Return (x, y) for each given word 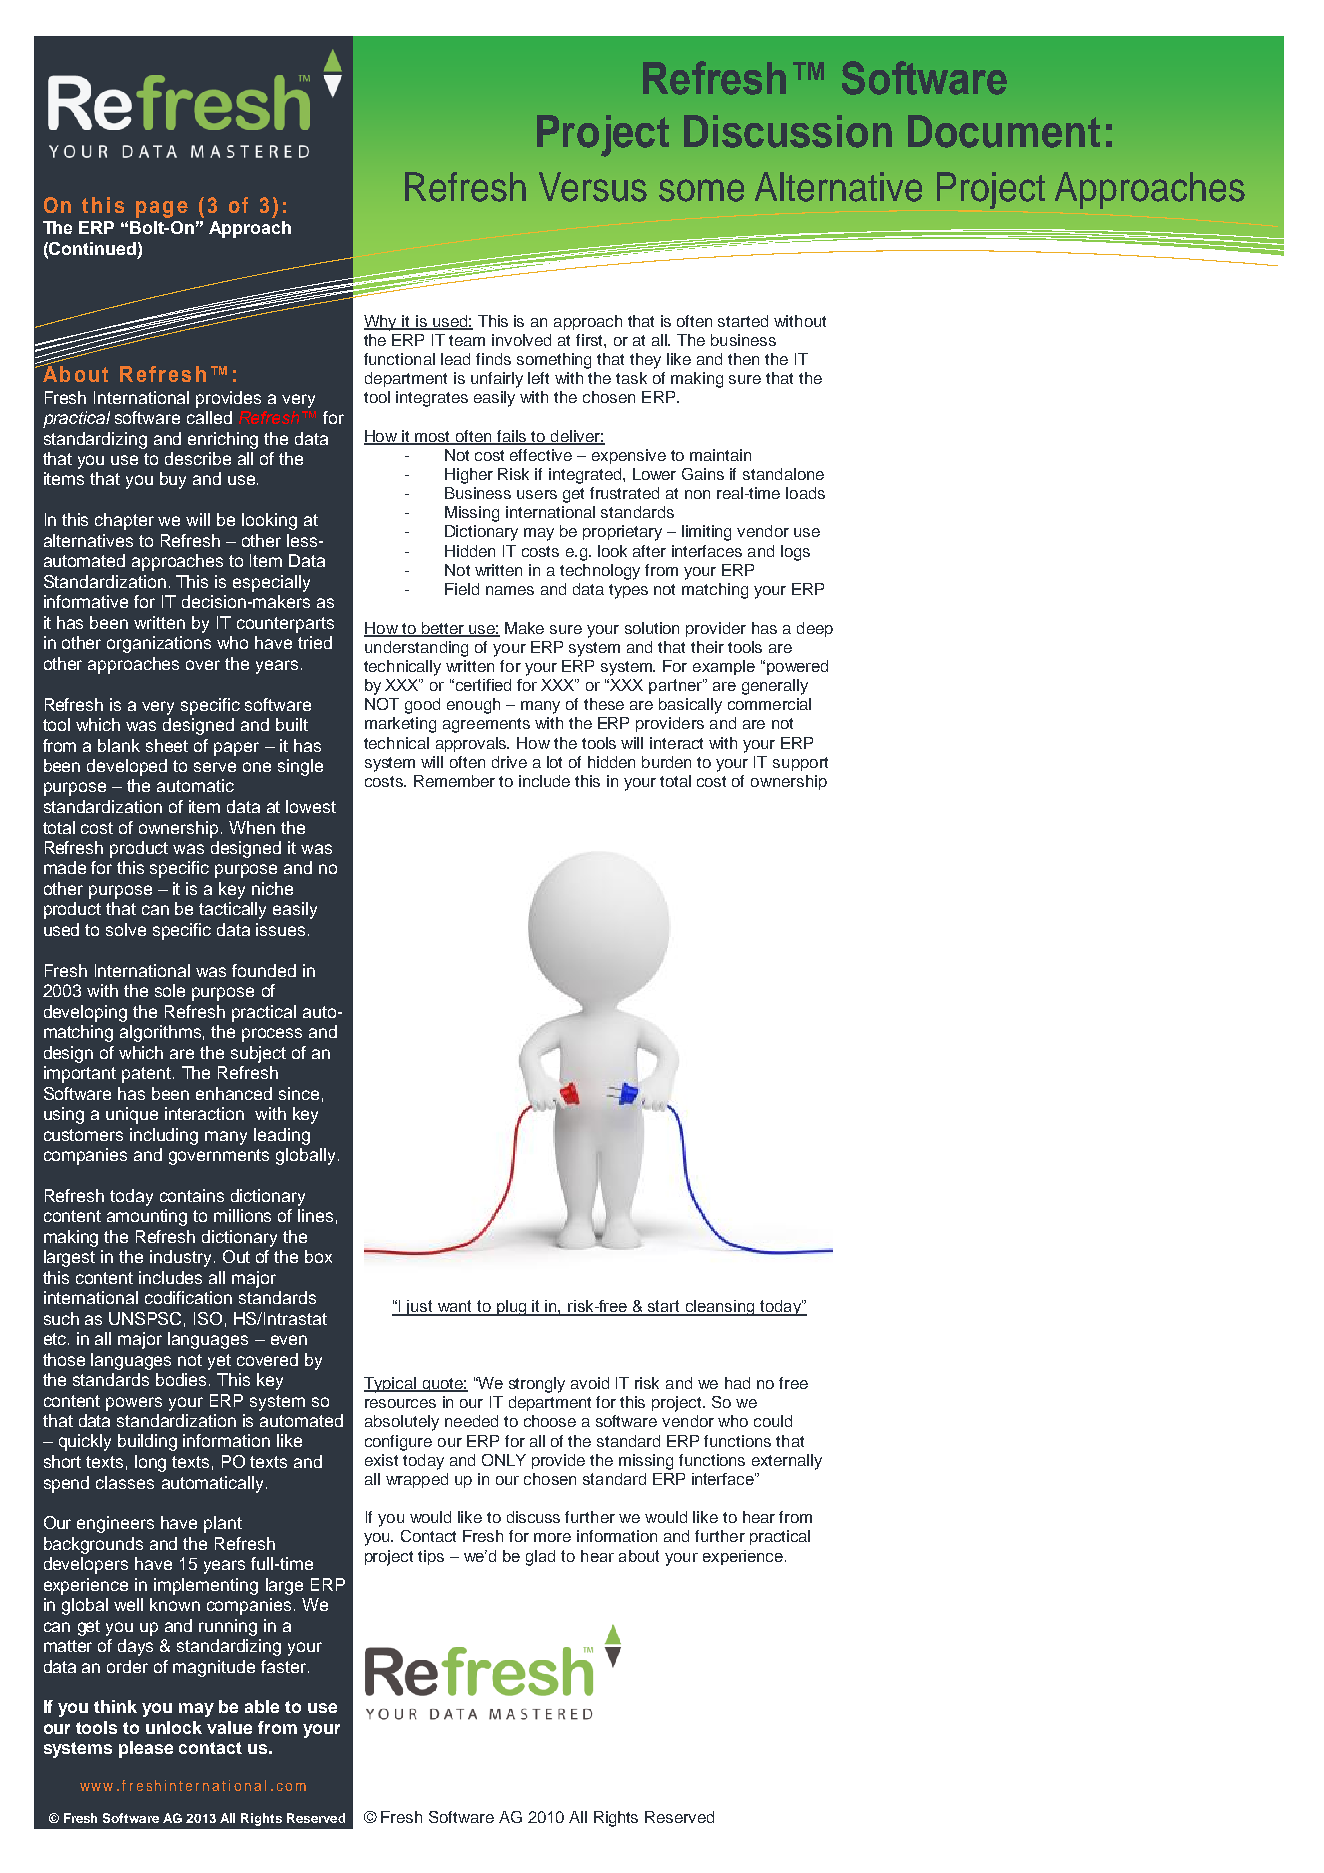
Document (1004, 131)
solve (126, 929)
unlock (174, 1727)
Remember (454, 781)
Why (382, 323)
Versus (593, 187)
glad (540, 1558)
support (800, 764)
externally (787, 1462)
